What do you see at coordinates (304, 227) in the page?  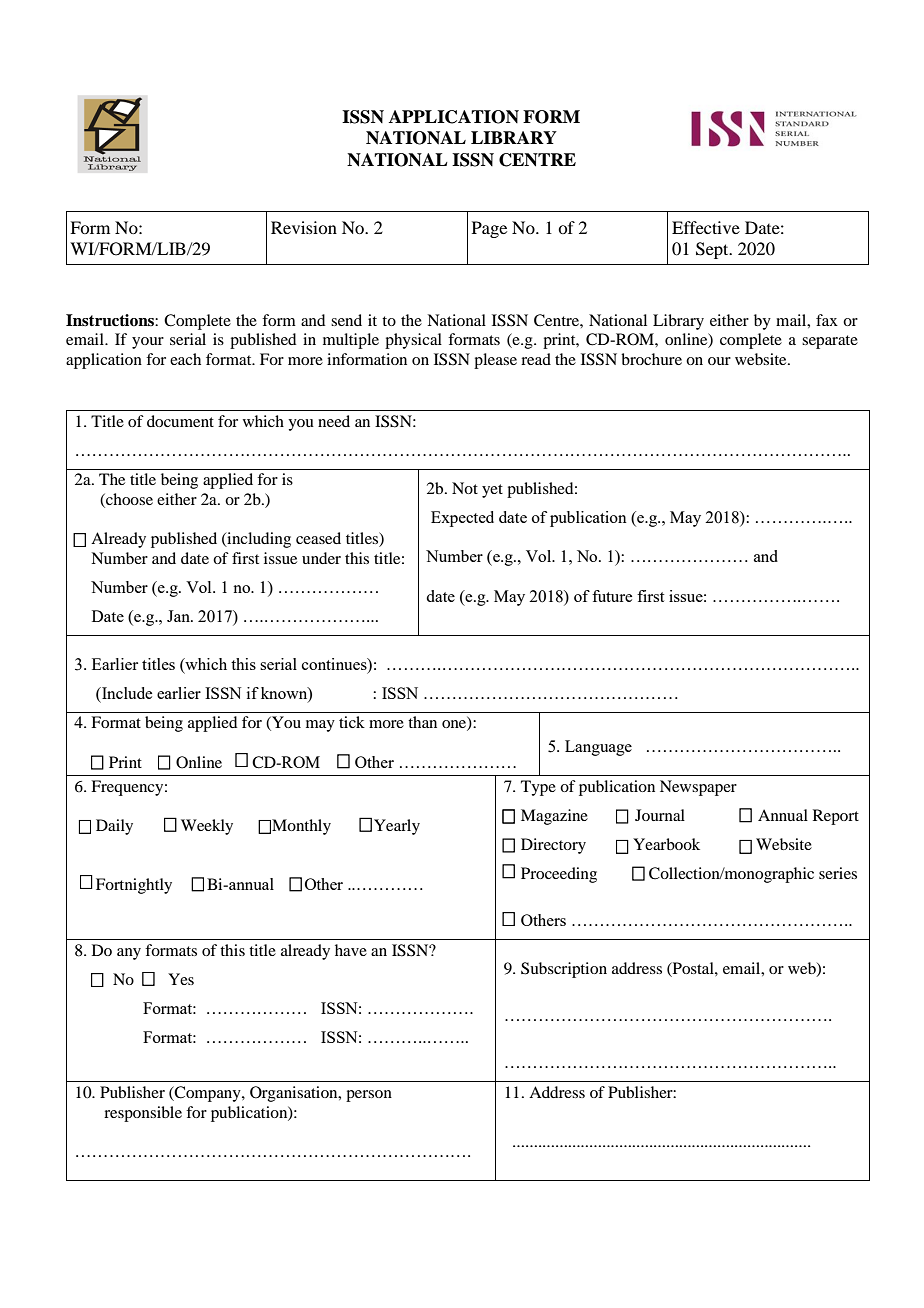 I see `Revision` at bounding box center [304, 227].
